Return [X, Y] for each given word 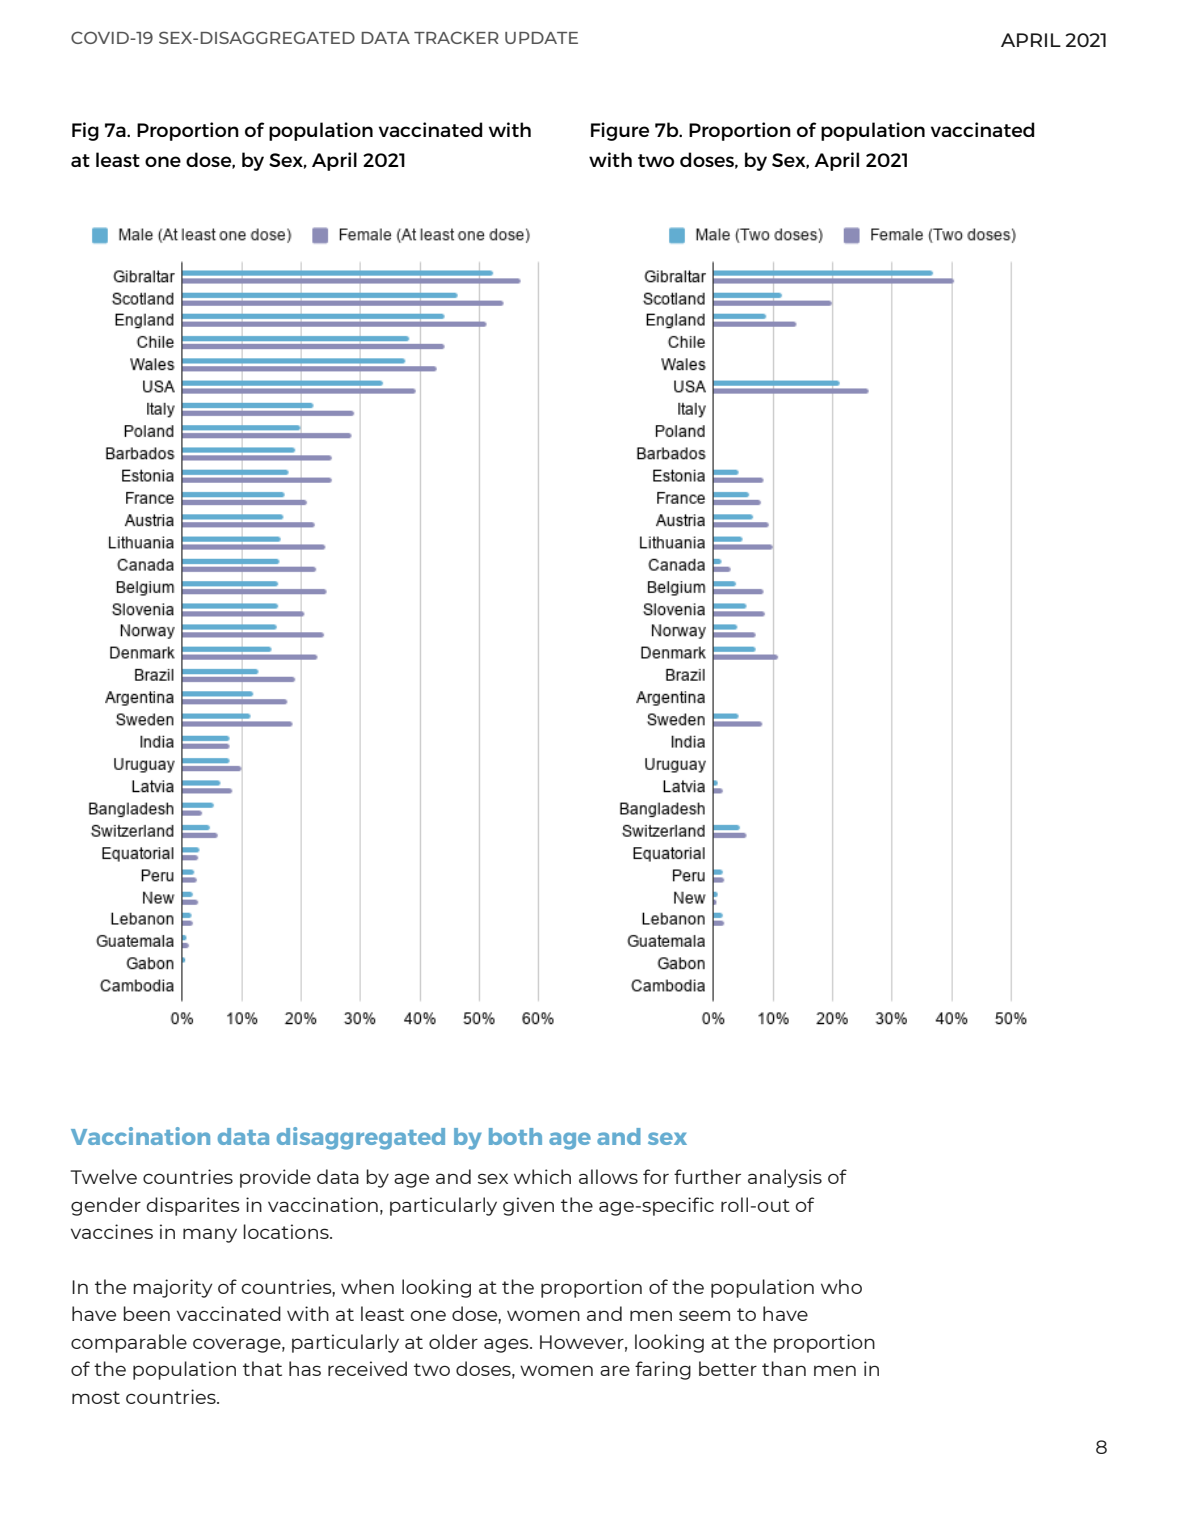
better [728, 1368]
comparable [129, 1343]
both [515, 1136]
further [707, 1176]
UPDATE [541, 38]
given [528, 1206]
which [542, 1176]
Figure [620, 131]
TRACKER [456, 37]
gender [106, 1206]
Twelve [103, 1176]
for [656, 1176]
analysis [785, 1178]
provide [275, 1178]
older [453, 1341]
